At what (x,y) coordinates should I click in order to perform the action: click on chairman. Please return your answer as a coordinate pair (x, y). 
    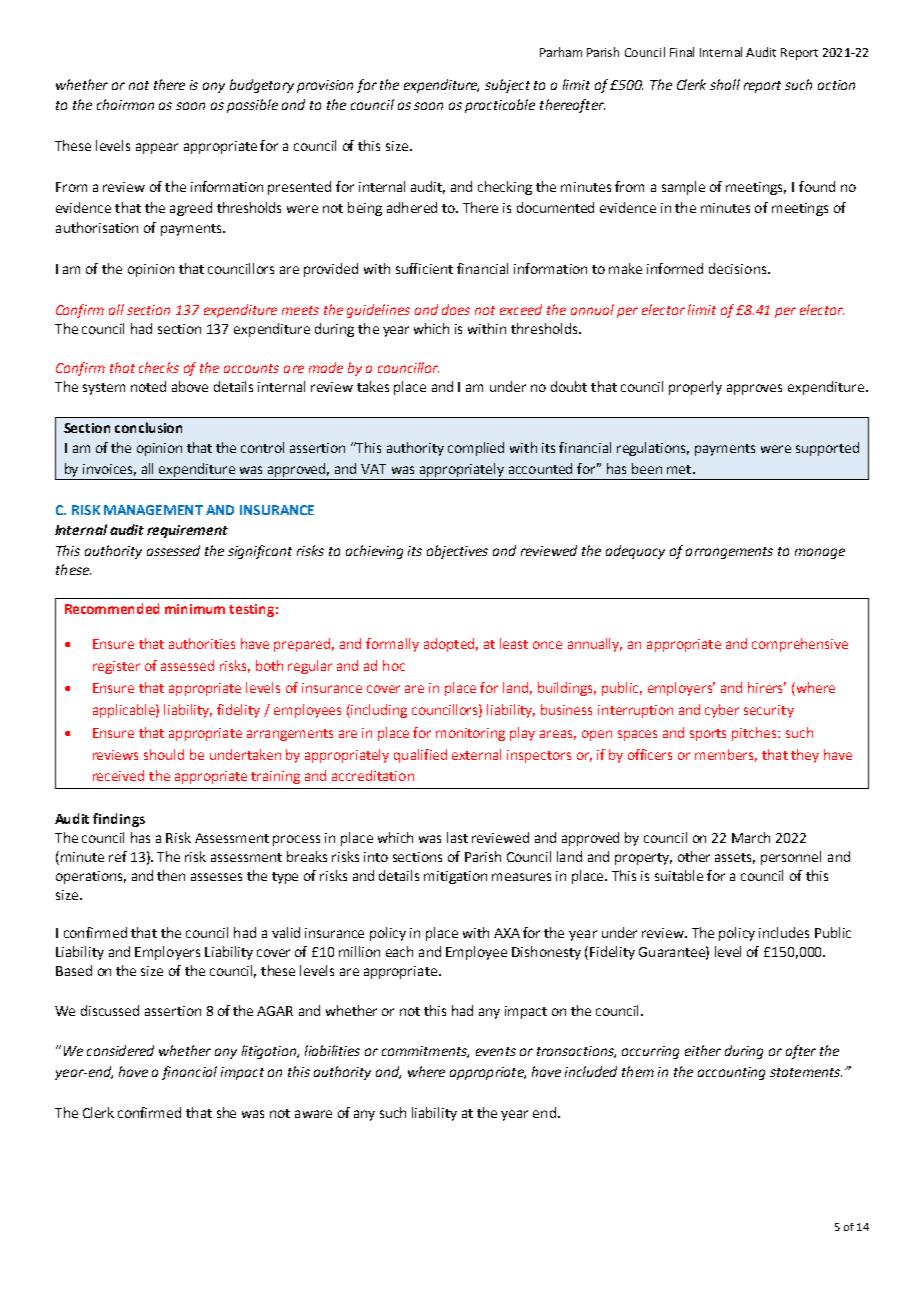
    Looking at the image, I should click on (125, 104).
